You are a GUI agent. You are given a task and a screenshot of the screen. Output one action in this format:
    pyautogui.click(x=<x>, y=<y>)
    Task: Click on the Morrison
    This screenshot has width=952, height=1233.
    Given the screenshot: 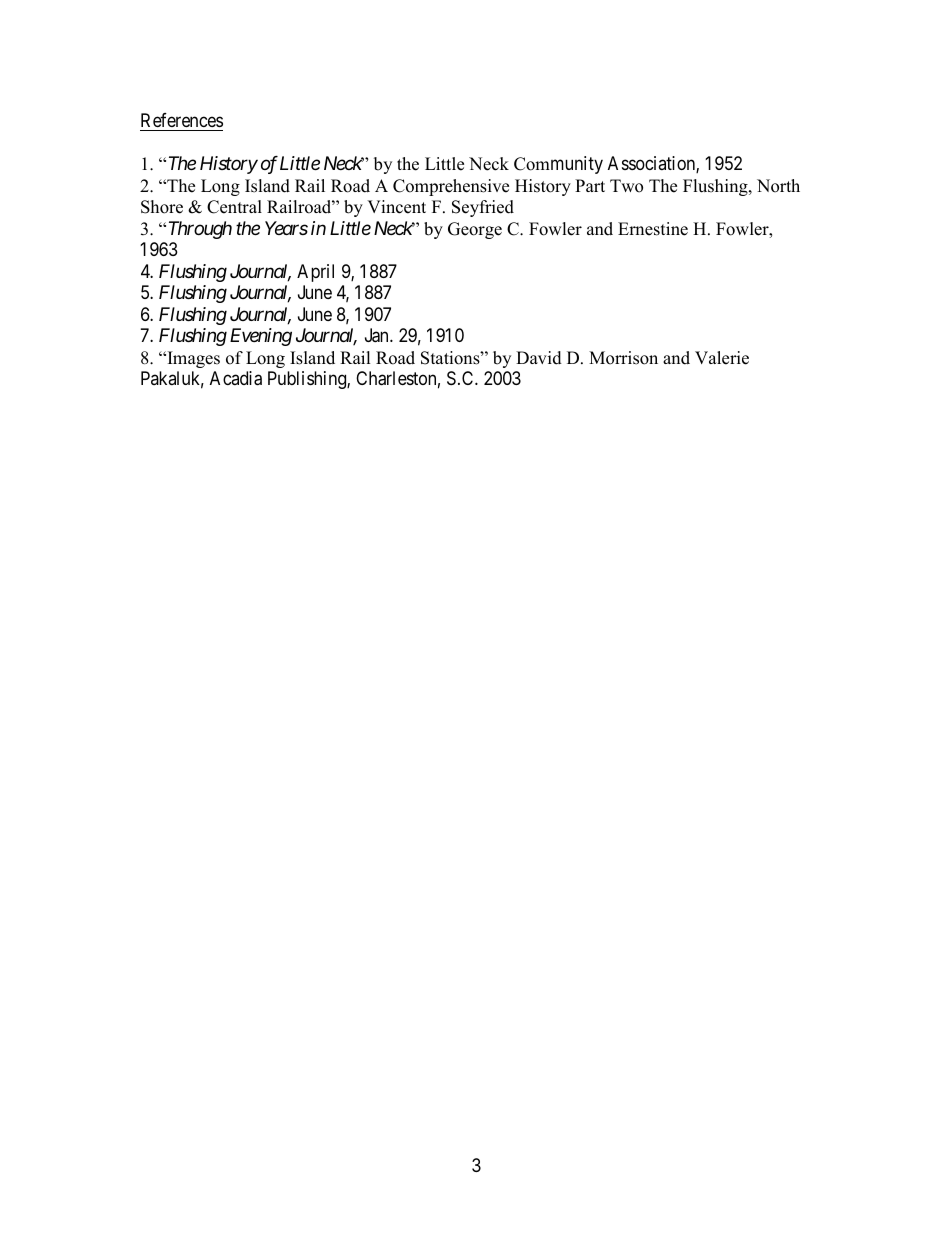 What is the action you would take?
    pyautogui.click(x=623, y=358)
